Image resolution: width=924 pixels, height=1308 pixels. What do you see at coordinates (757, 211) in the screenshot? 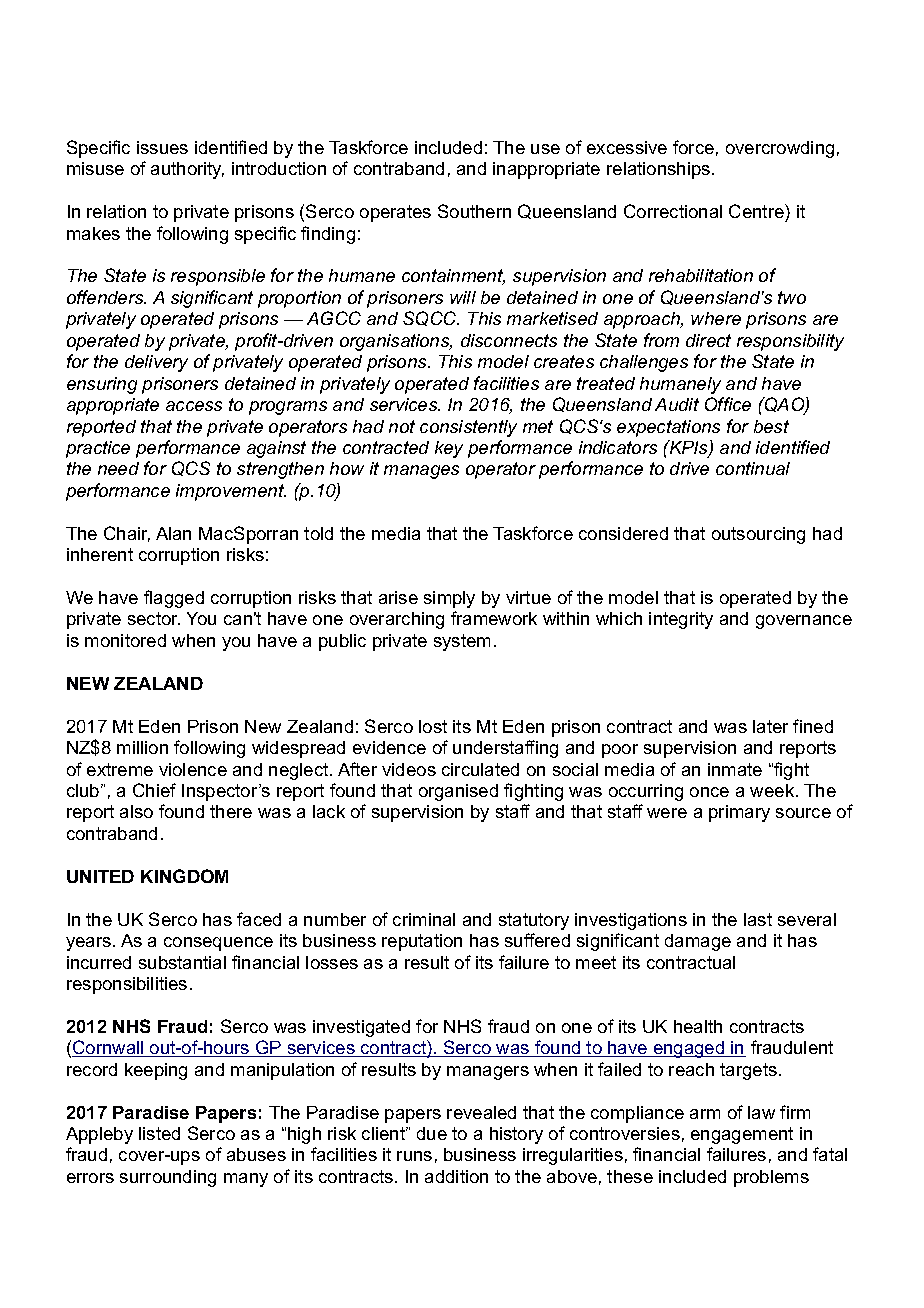
I see `Centre` at bounding box center [757, 211].
